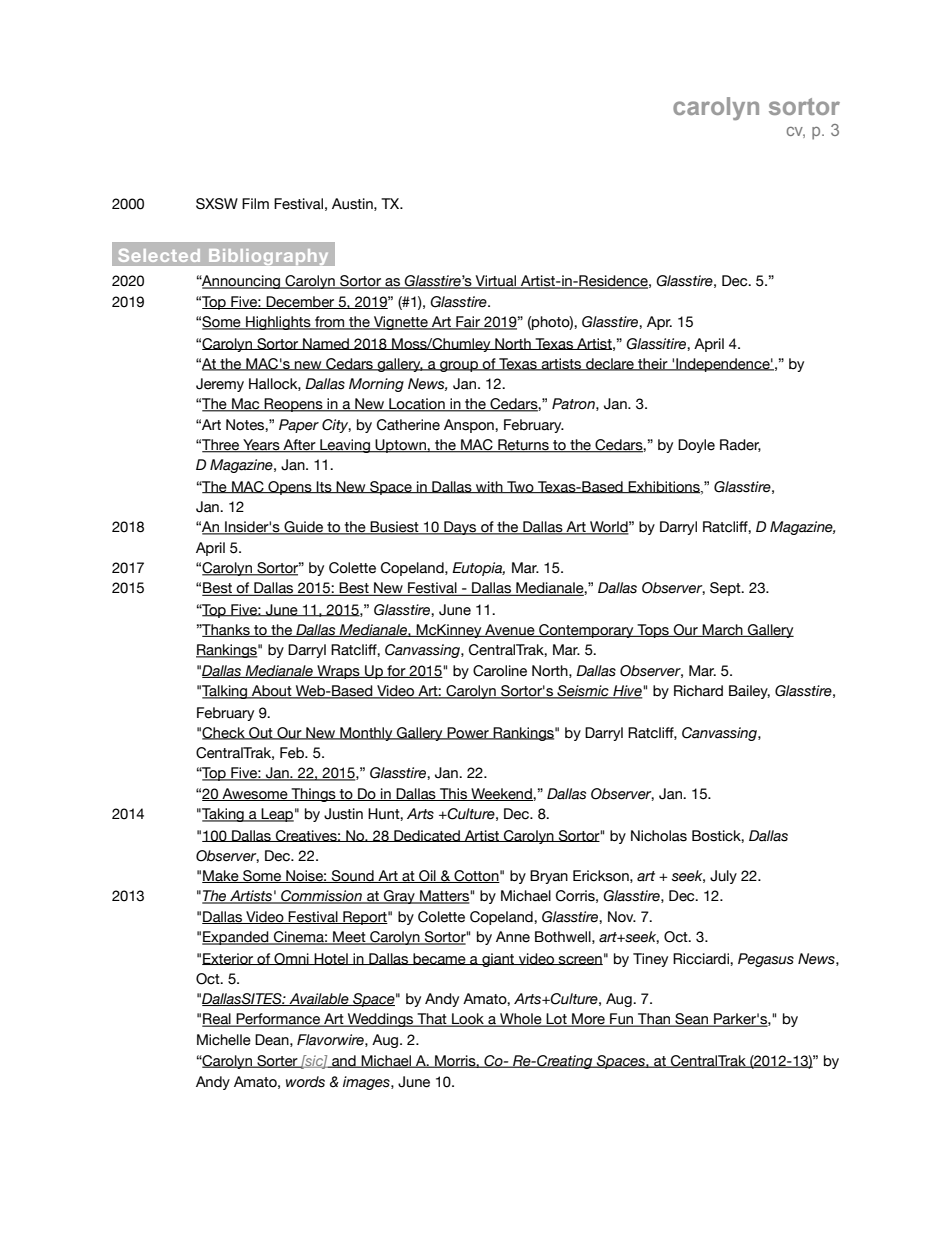  I want to click on their, so click(653, 364).
